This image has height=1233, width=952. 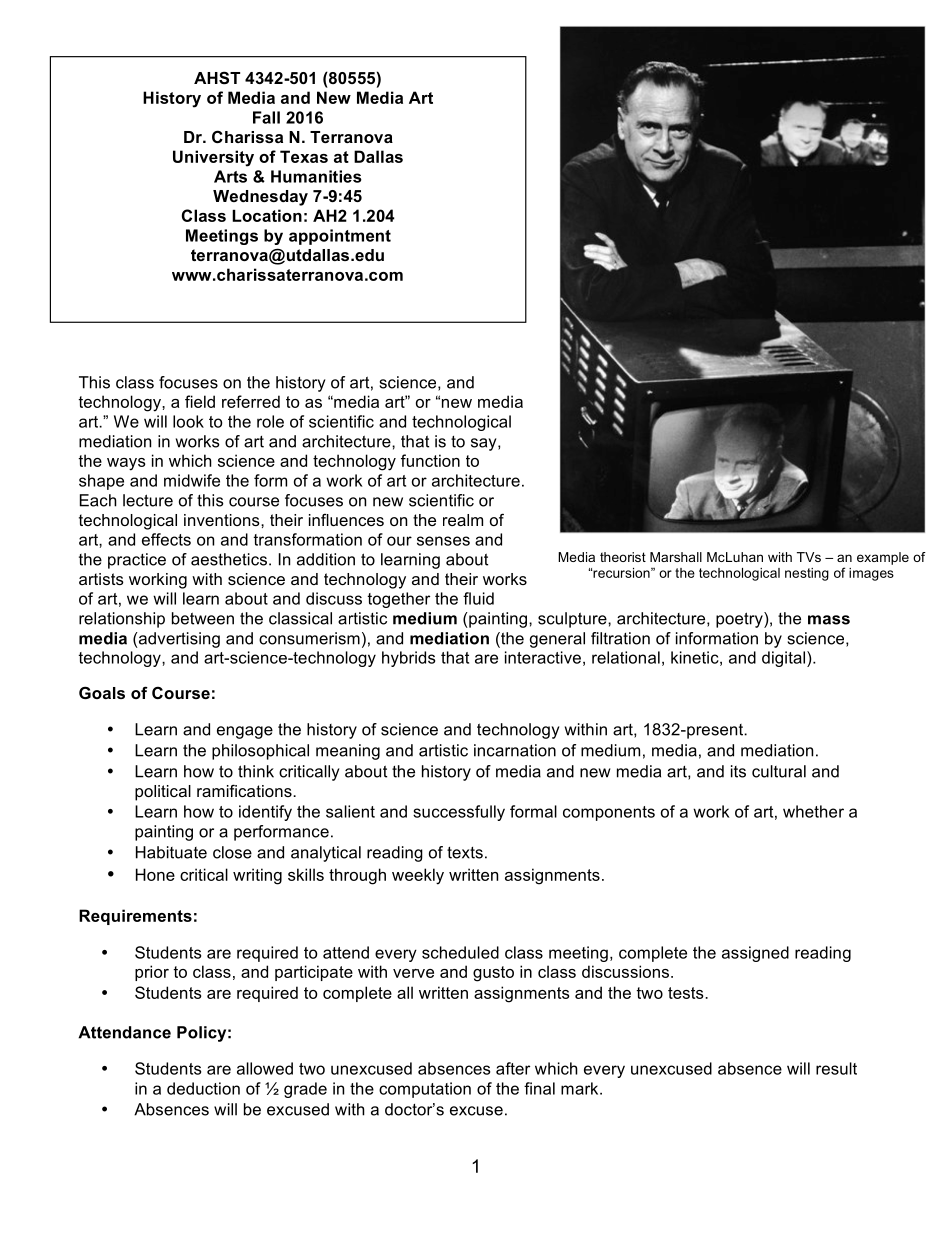 What do you see at coordinates (430, 460) in the image?
I see `function` at bounding box center [430, 460].
